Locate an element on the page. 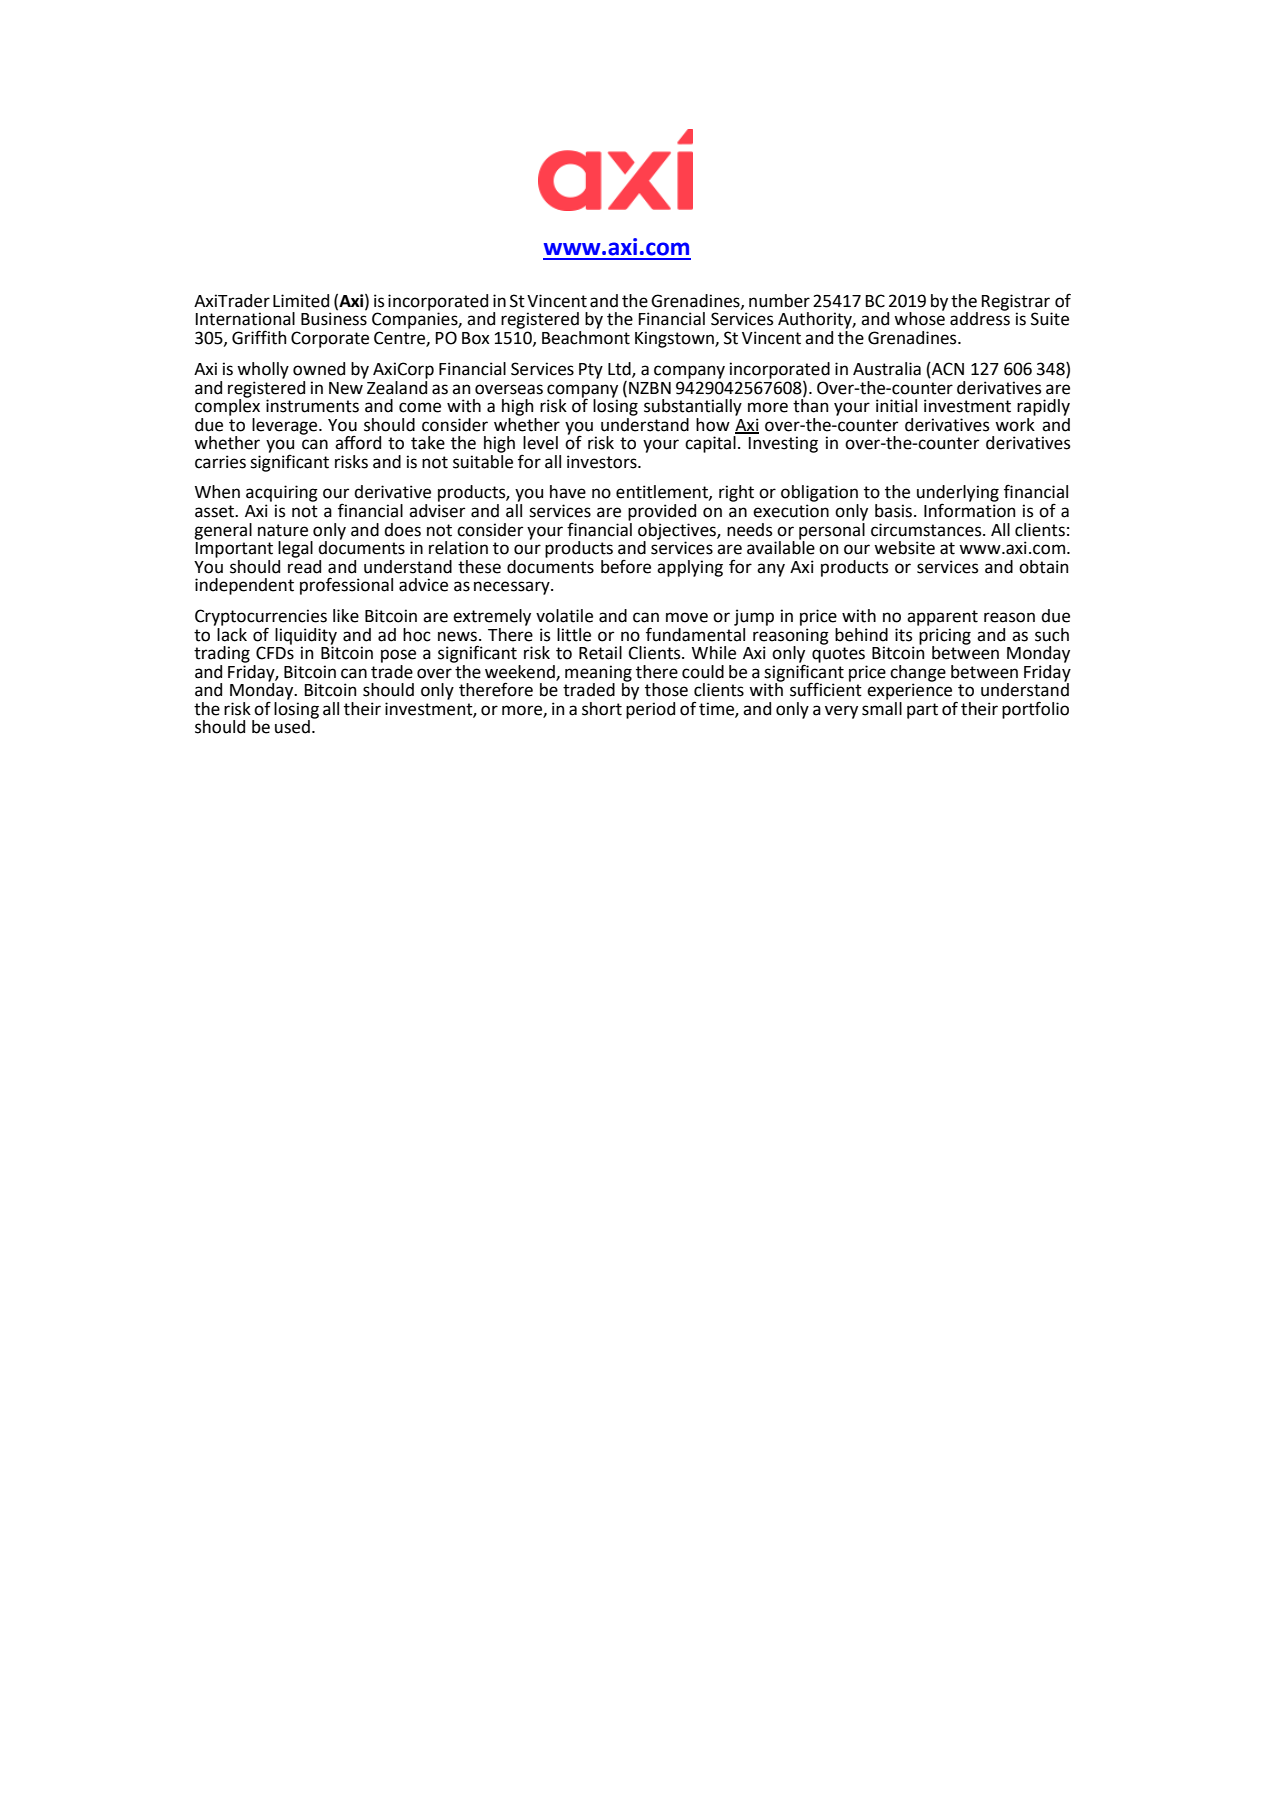 The height and width of the page is (1802, 1275). nature is located at coordinates (283, 530).
